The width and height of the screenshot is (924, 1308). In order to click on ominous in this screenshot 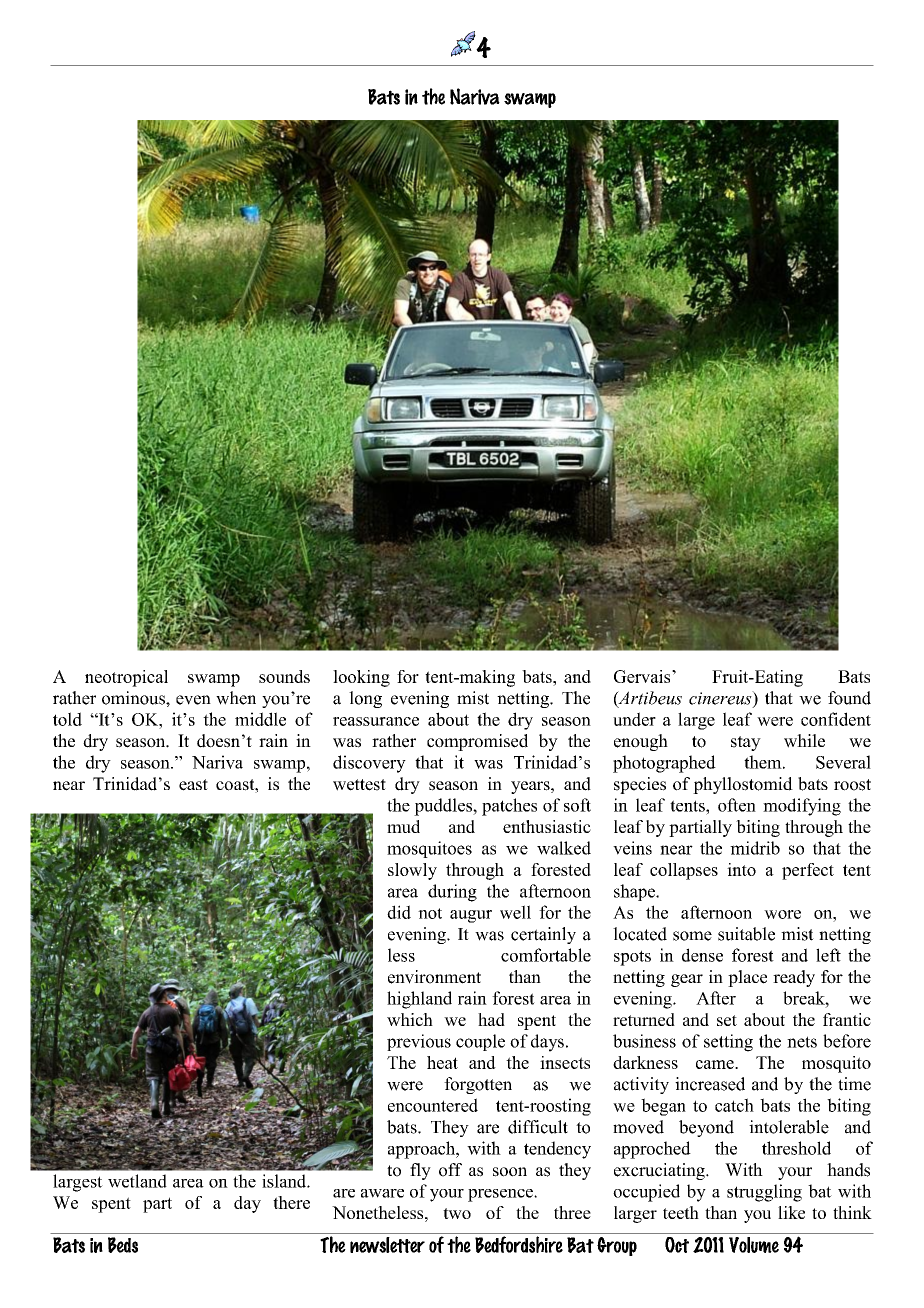, I will do `click(134, 698)`.
